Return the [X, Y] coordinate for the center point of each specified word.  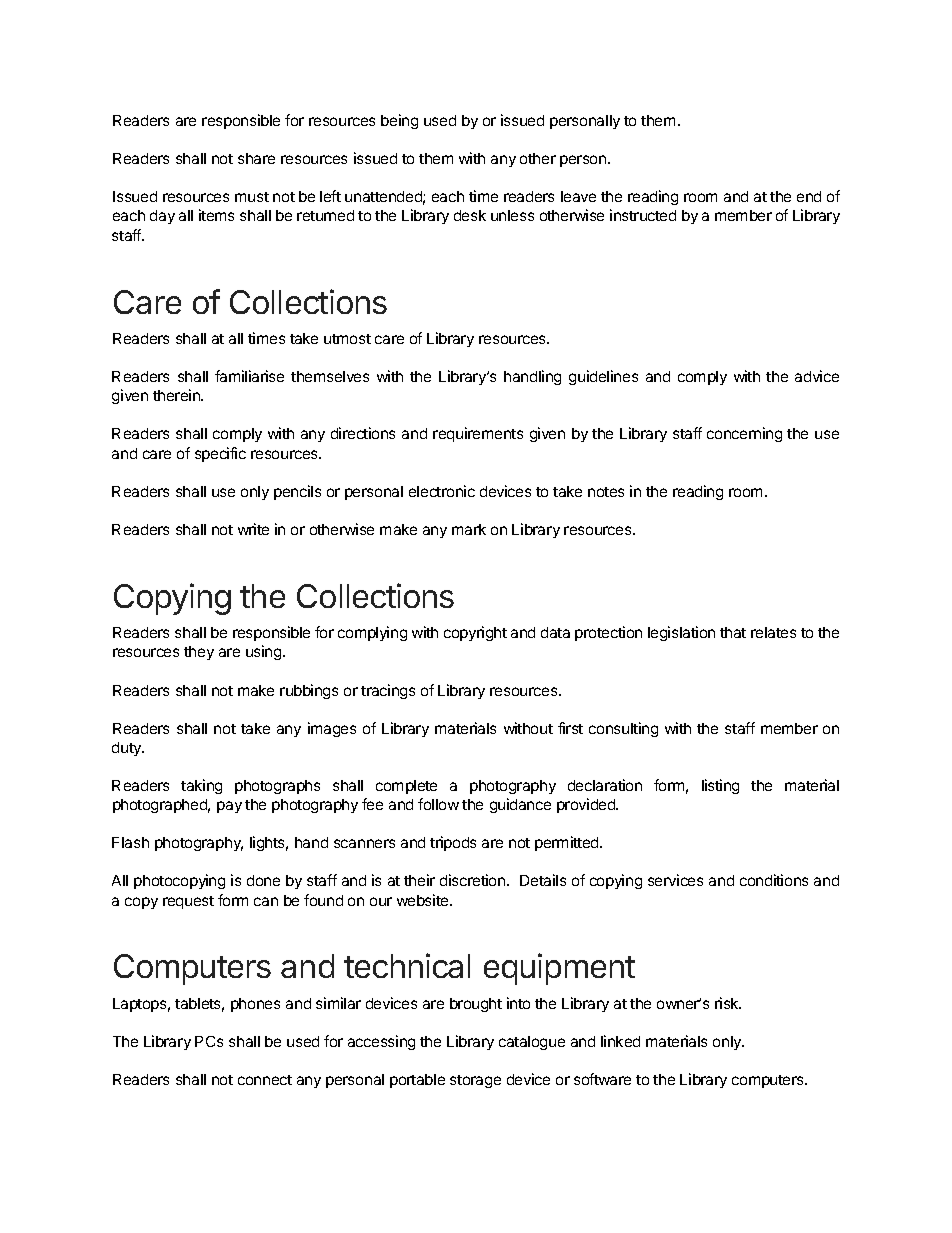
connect [265, 1080]
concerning [744, 434]
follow [438, 804]
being [399, 121]
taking [201, 786]
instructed [643, 215]
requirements [478, 434]
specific [220, 454]
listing [720, 786]
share [256, 158]
